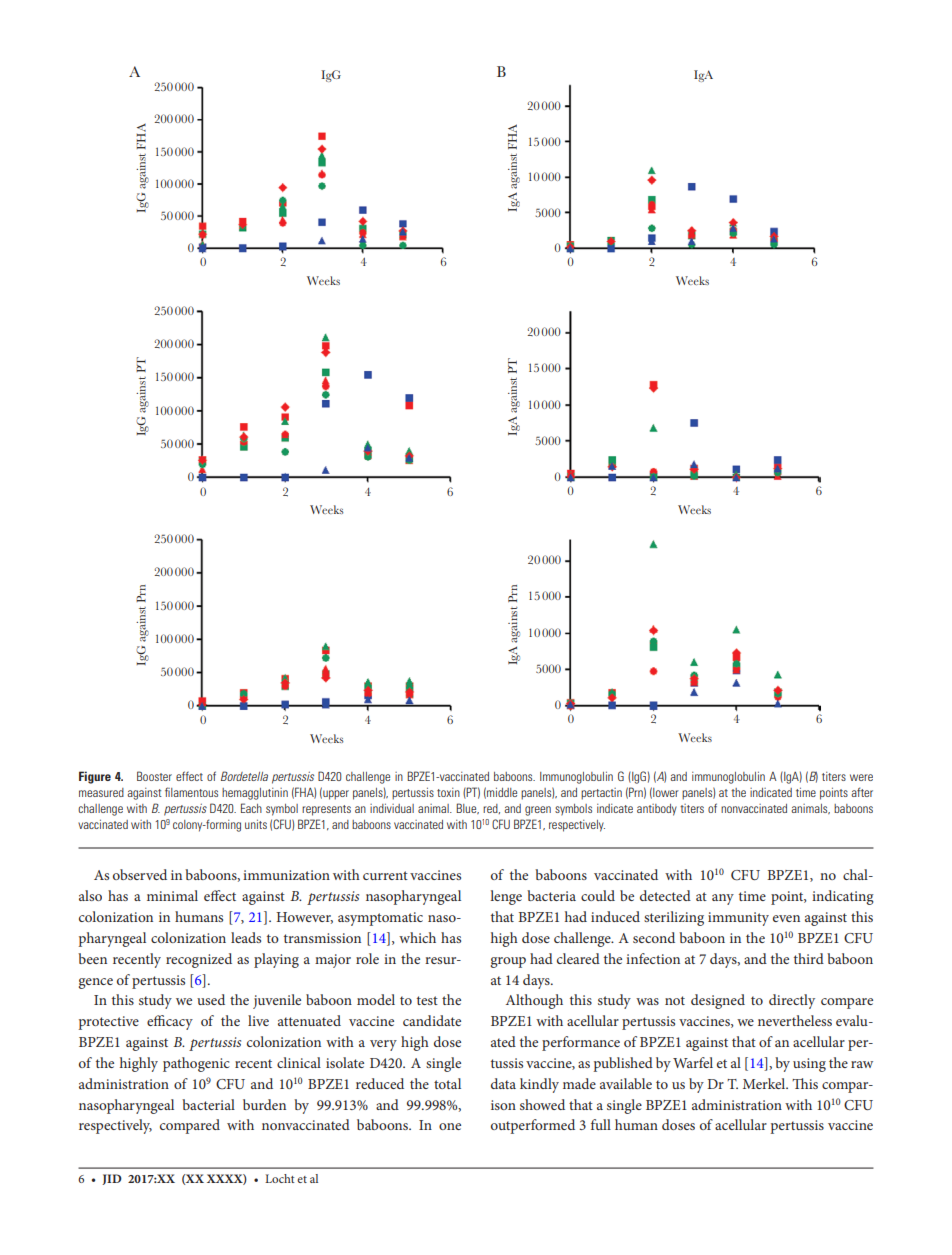 Image resolution: width=952 pixels, height=1255 pixels. I want to click on recognized, so click(199, 960).
